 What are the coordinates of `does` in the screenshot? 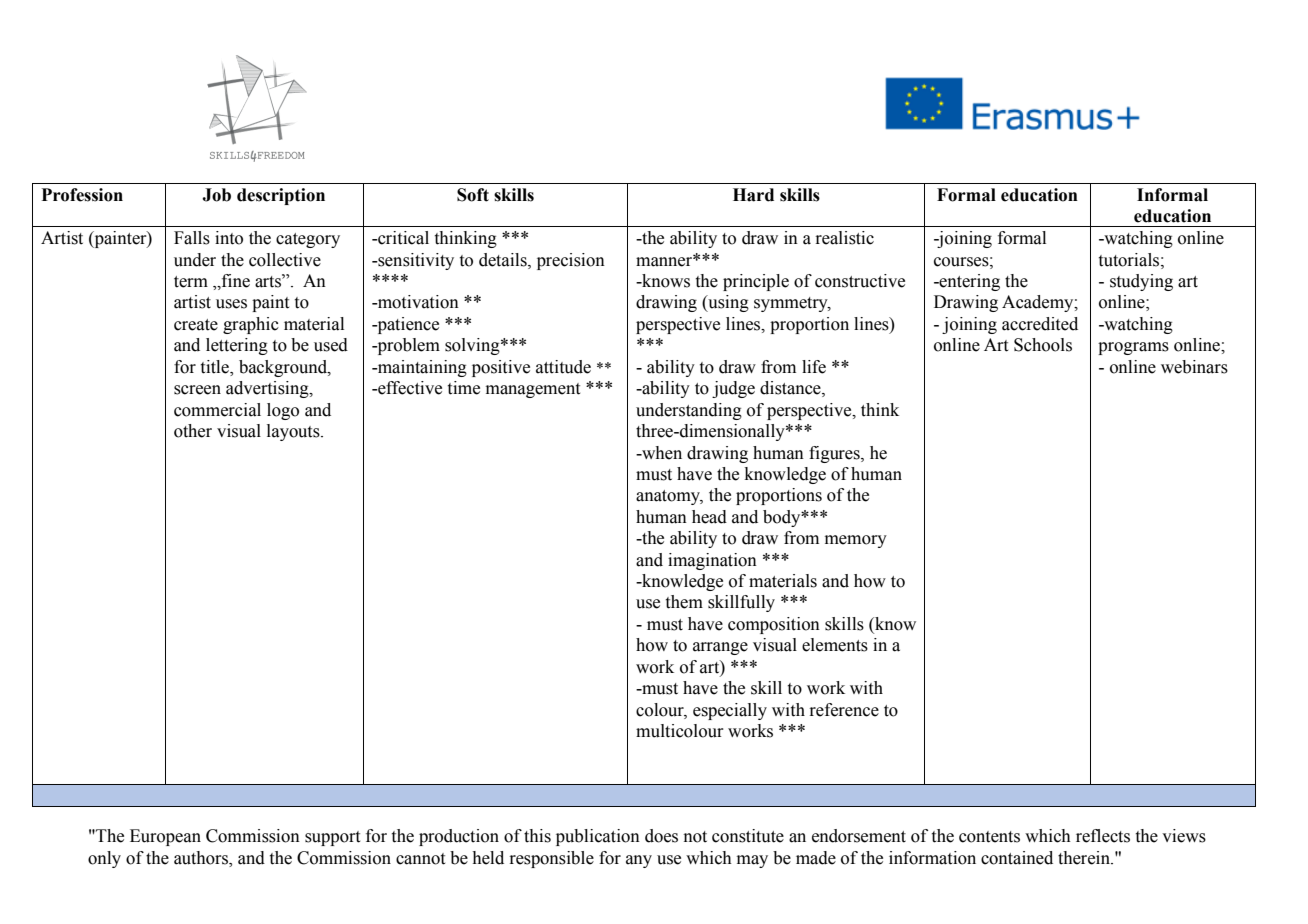 It's located at (661, 836).
